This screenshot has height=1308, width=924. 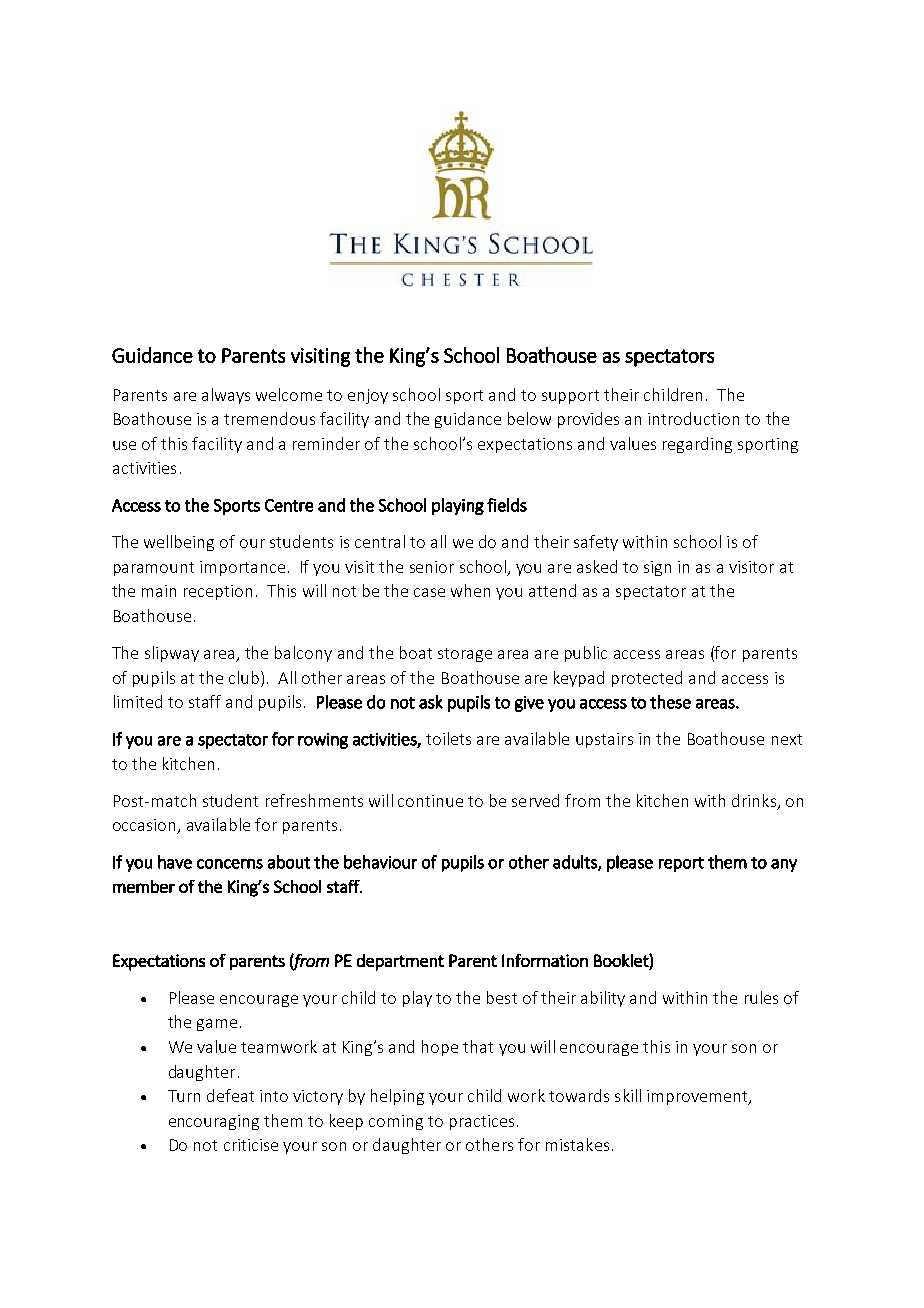 I want to click on introduction, so click(x=693, y=418).
